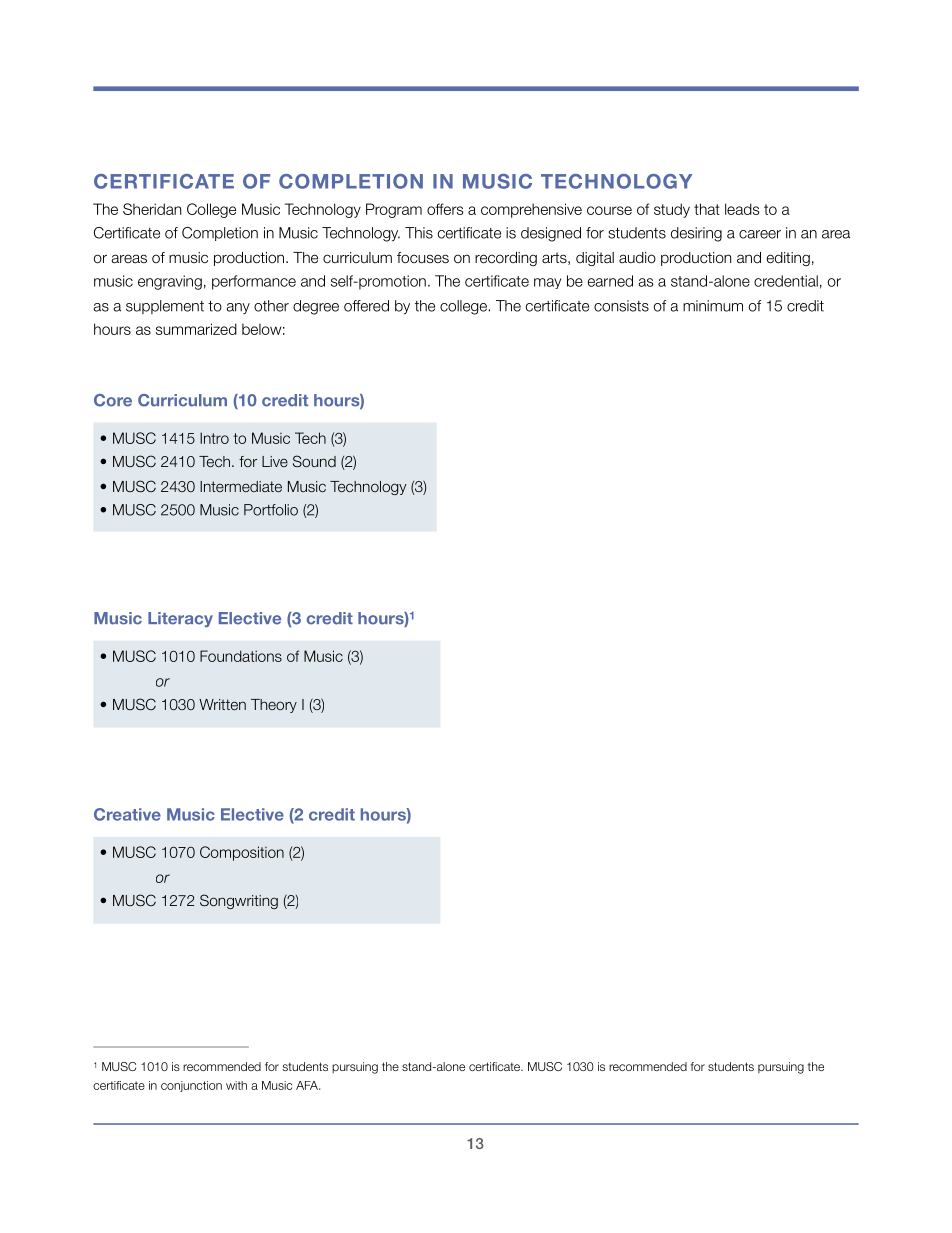 This page has height=1233, width=952. Describe the element at coordinates (696, 234) in the page. I see `desiring` at that location.
